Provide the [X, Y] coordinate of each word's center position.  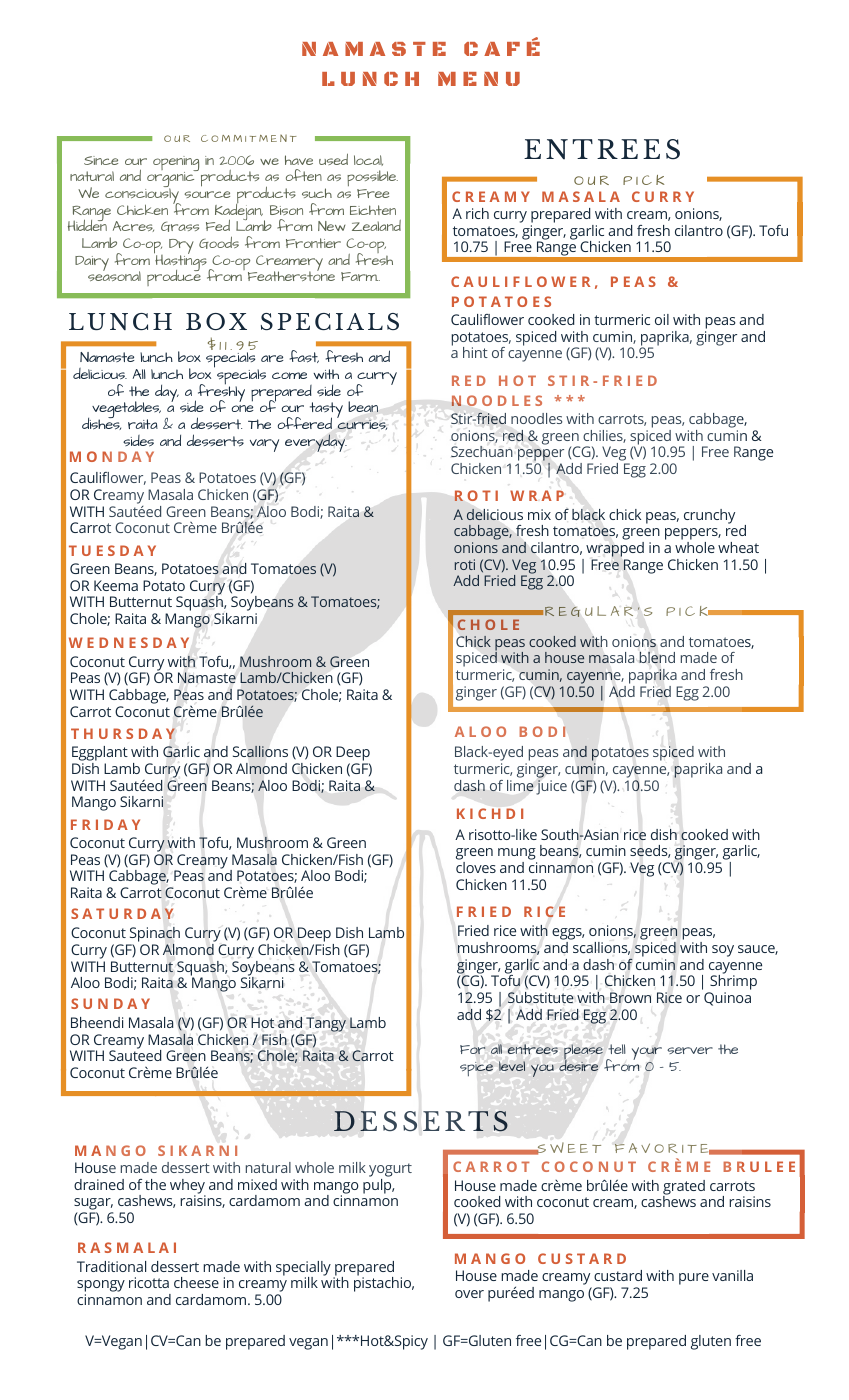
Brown [630, 997]
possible [372, 180]
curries [362, 425]
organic [171, 180]
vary [264, 445]
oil [662, 319]
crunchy [709, 516]
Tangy [326, 1026]
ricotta [149, 1282]
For [473, 1049]
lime [520, 784]
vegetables [125, 411]
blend [657, 657]
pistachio [384, 1283]
